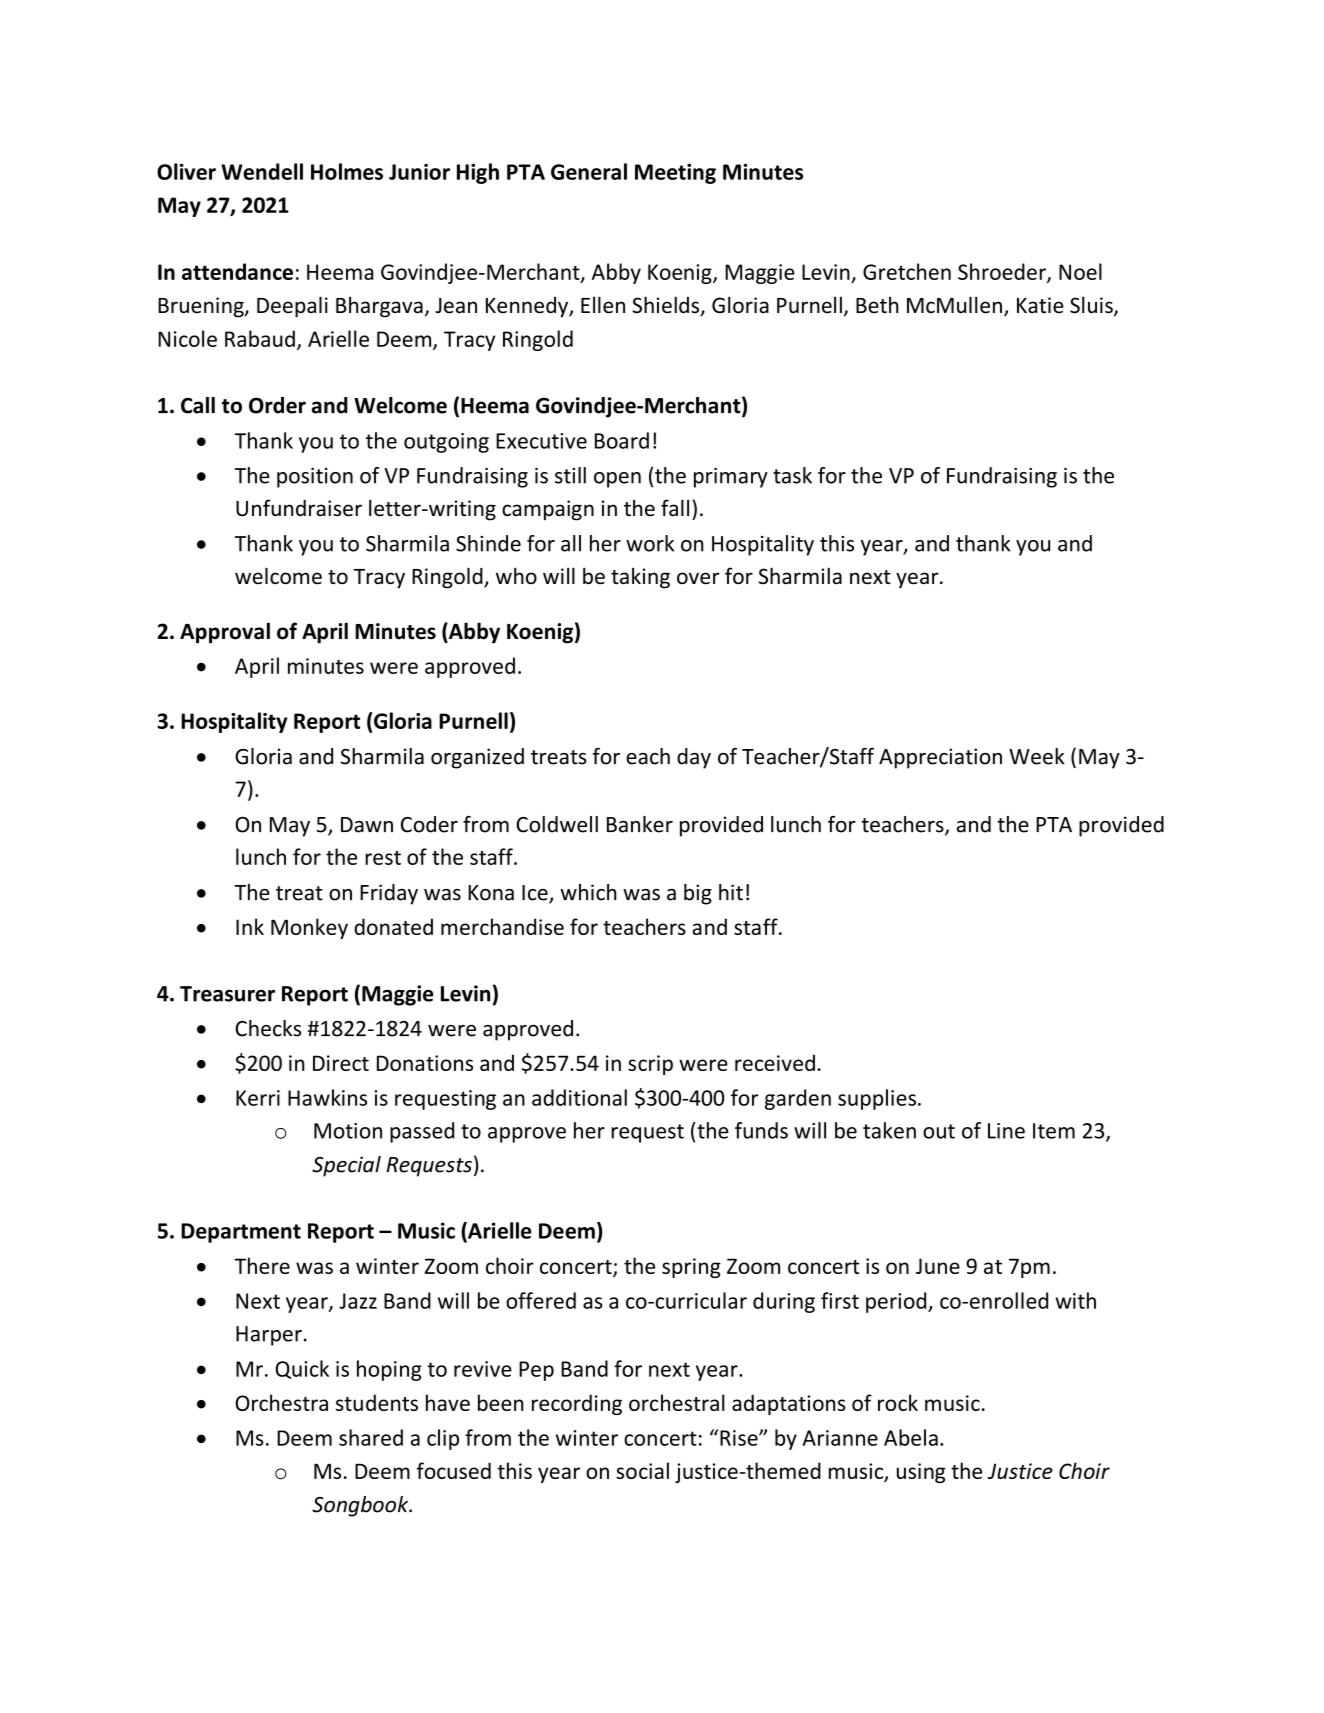 The height and width of the document is (1713, 1324). What do you see at coordinates (371, 1437) in the document?
I see `shared` at bounding box center [371, 1437].
